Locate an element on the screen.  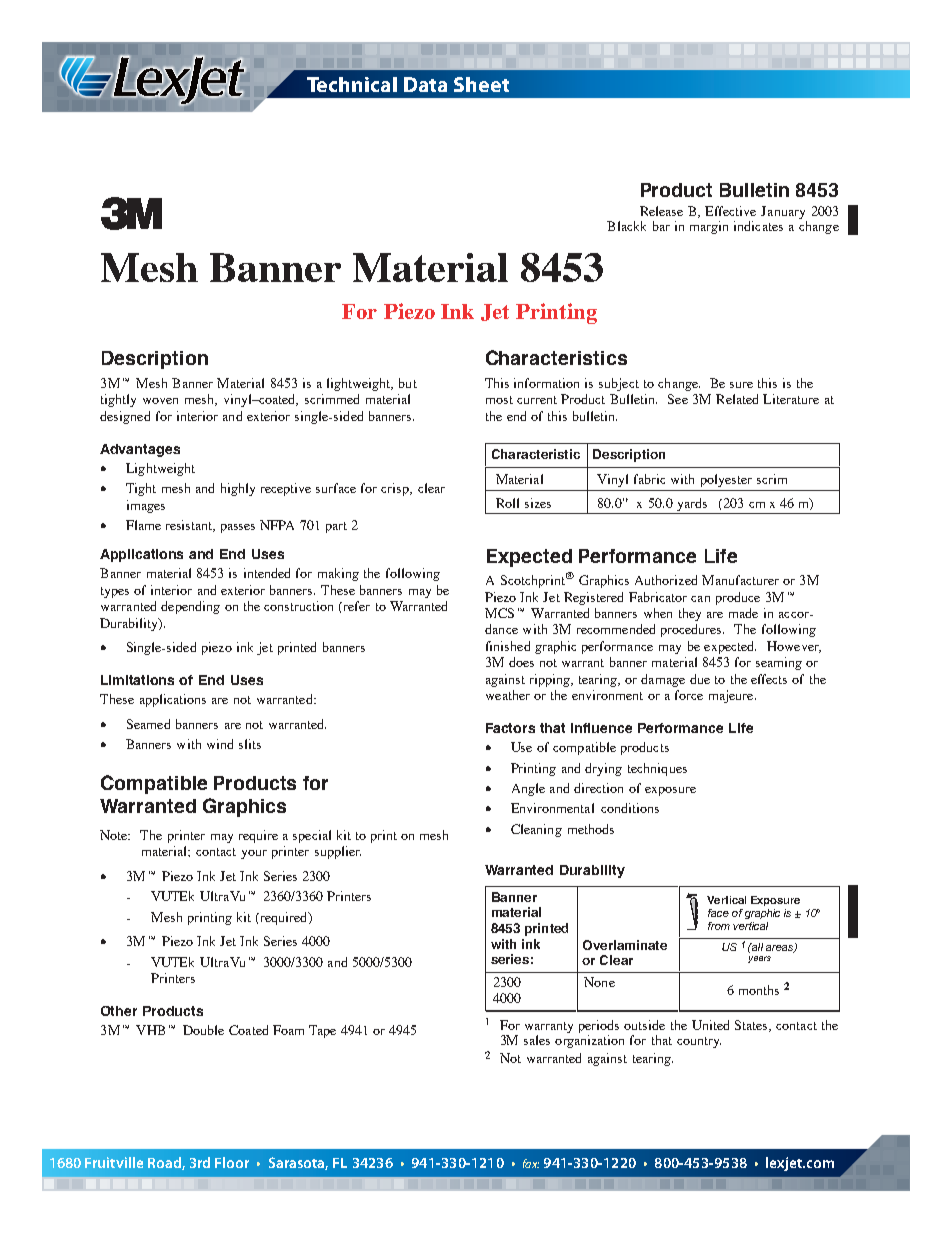
Floor is located at coordinates (232, 1162).
